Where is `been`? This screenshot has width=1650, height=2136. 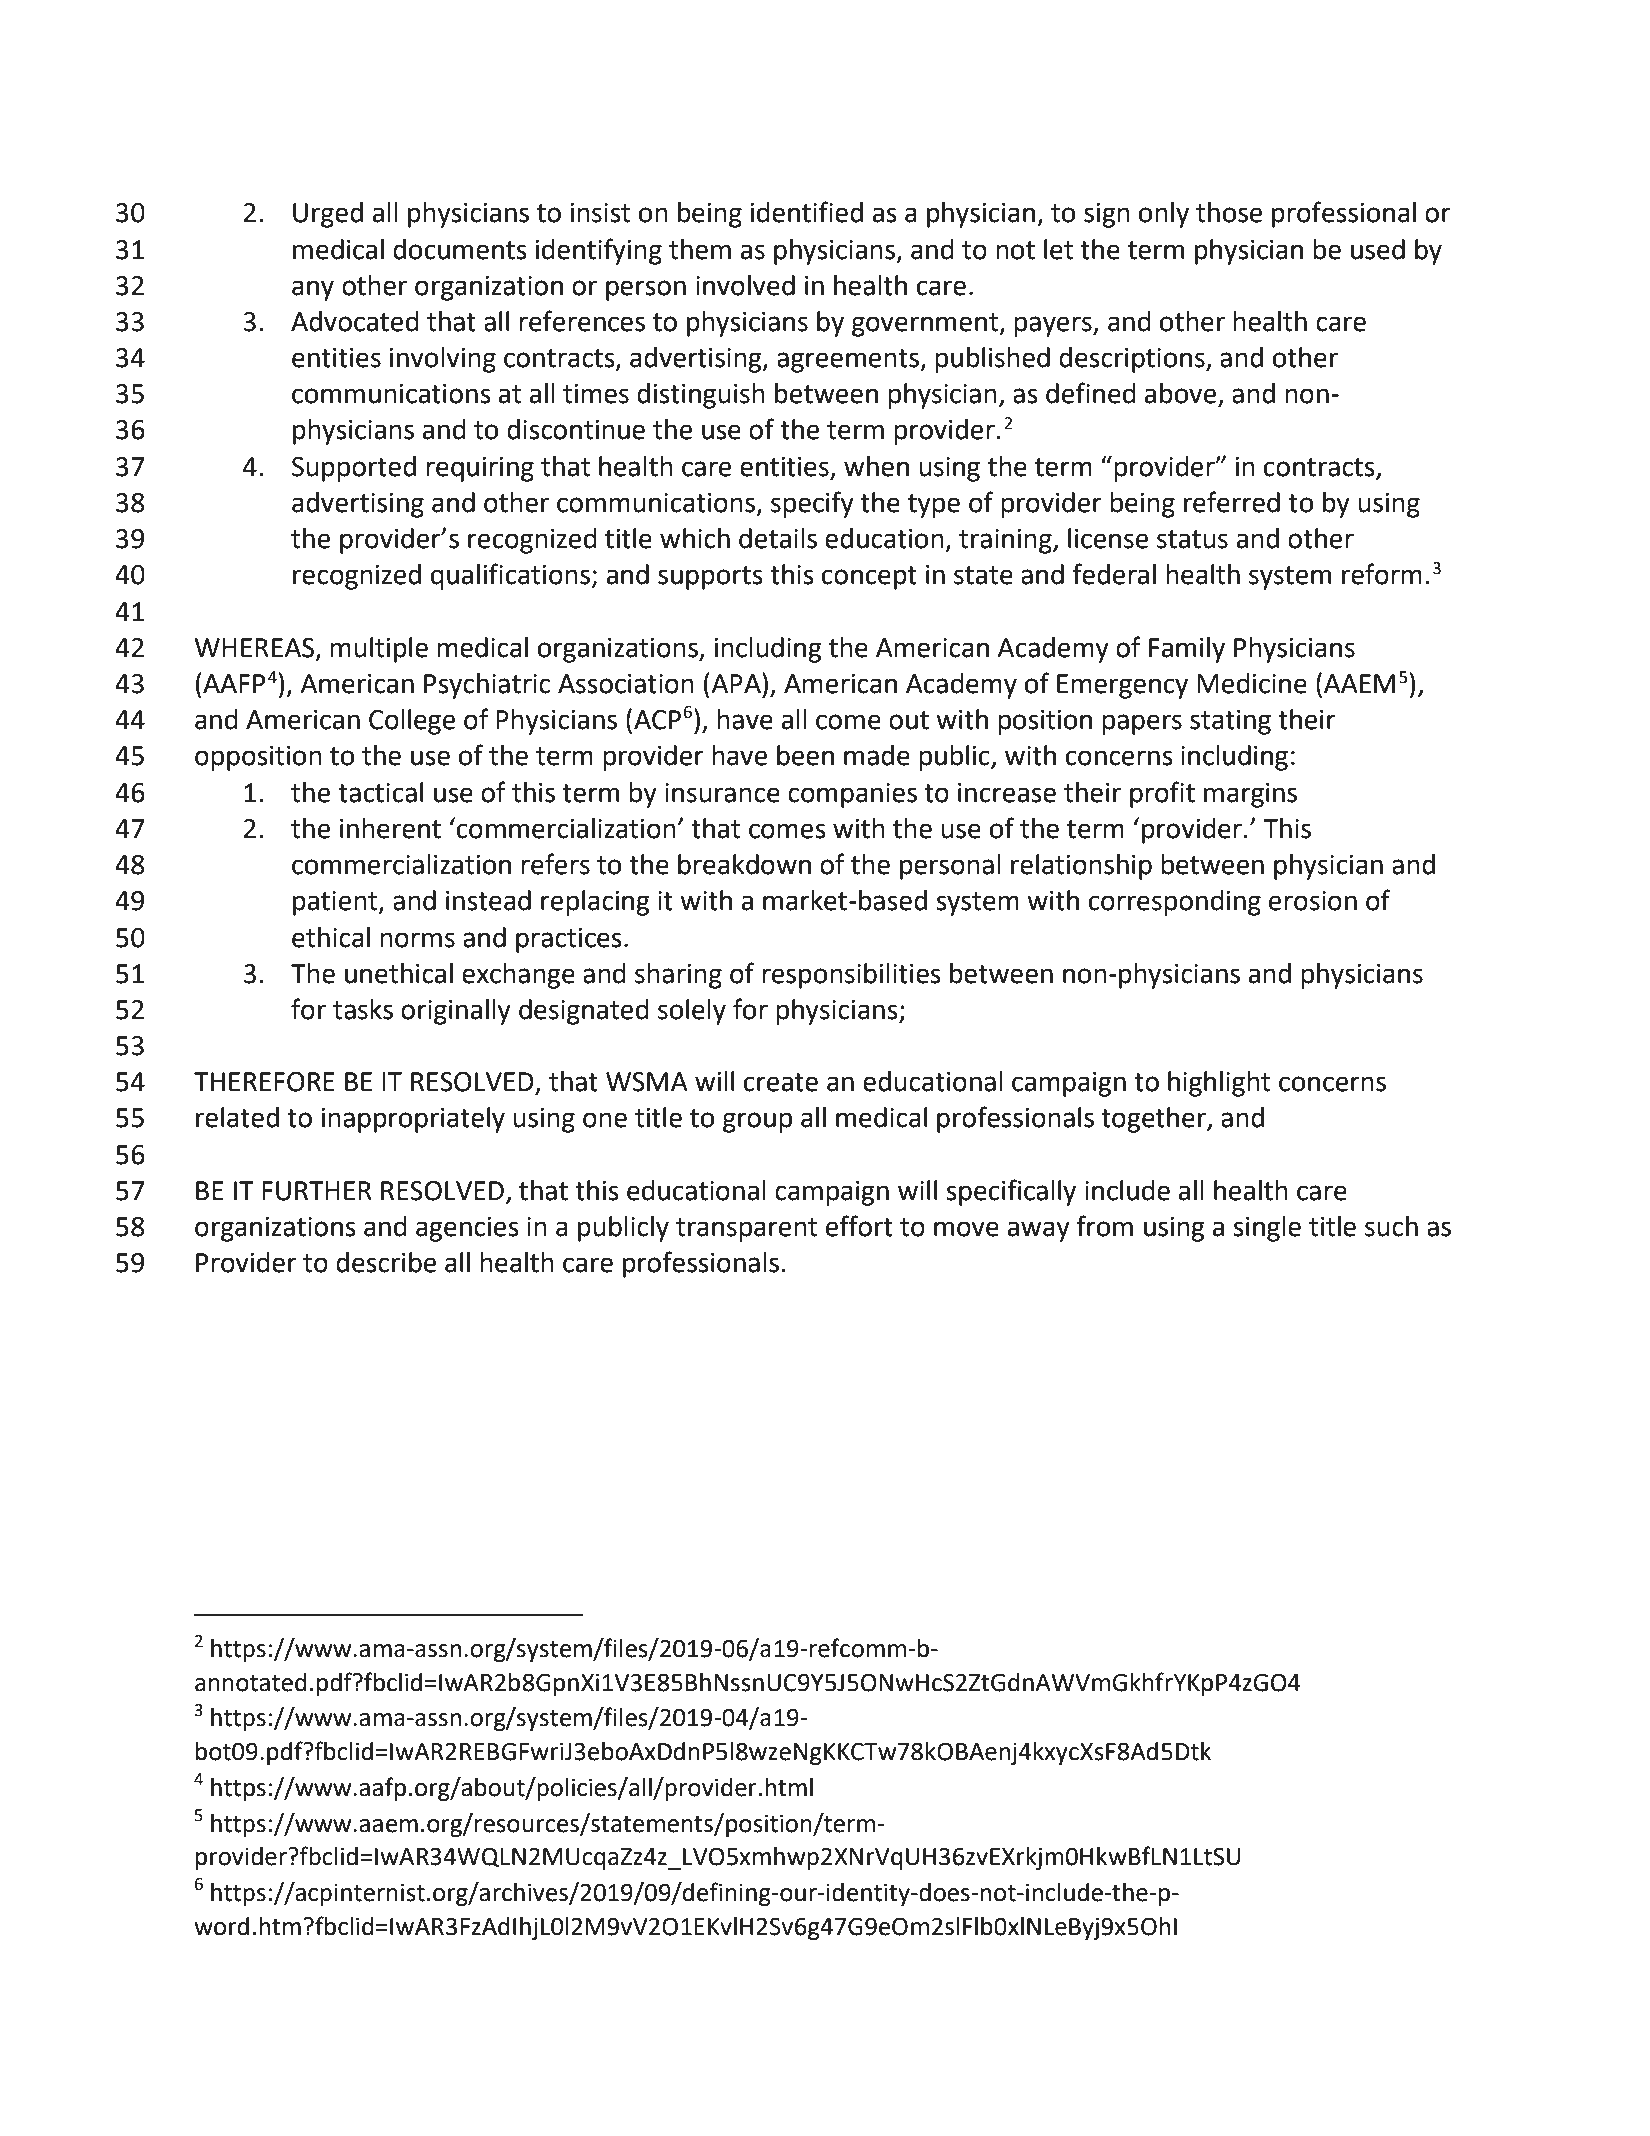
been is located at coordinates (805, 755).
